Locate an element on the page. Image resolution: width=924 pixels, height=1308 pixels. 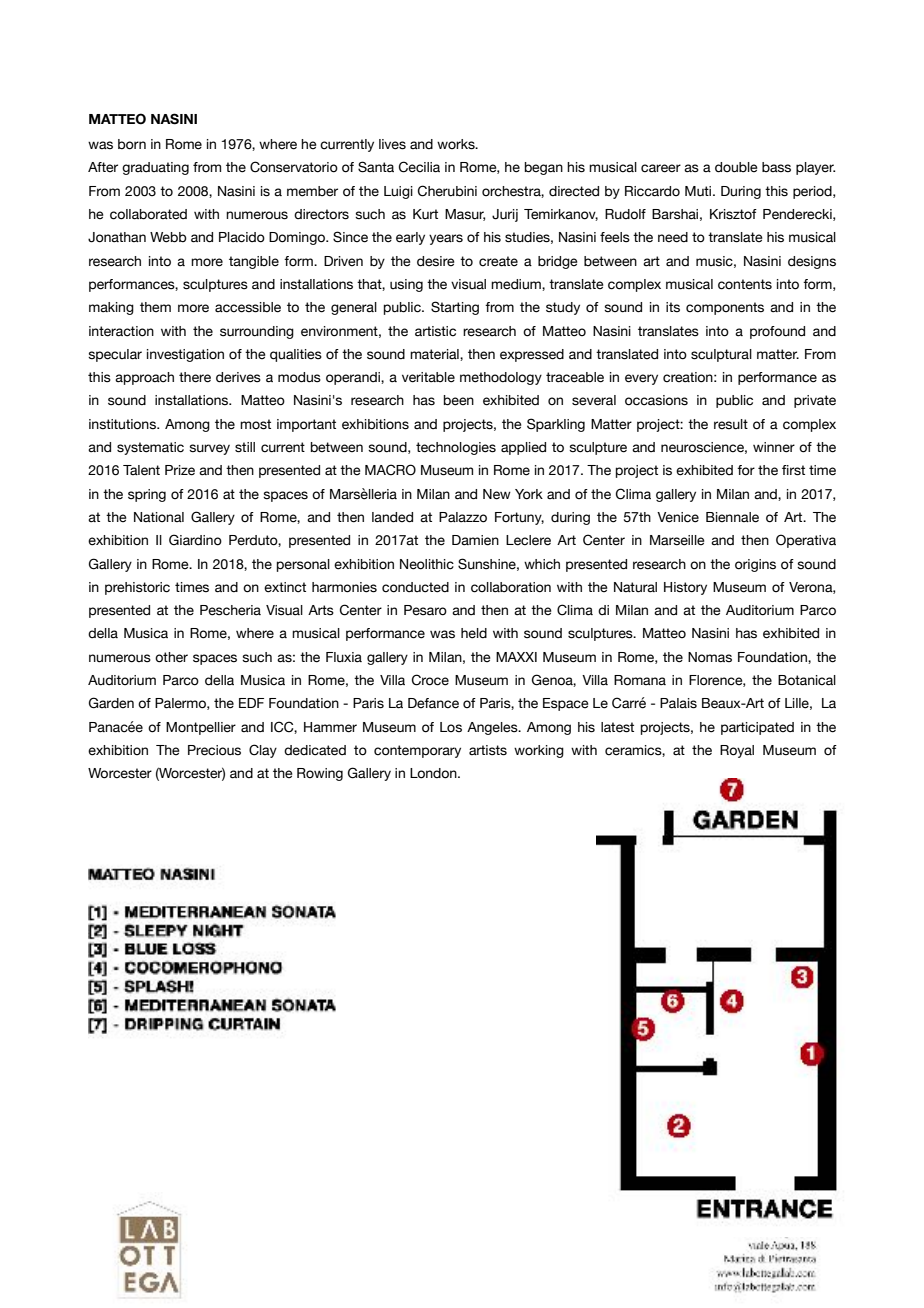
graduating is located at coordinates (155, 168).
